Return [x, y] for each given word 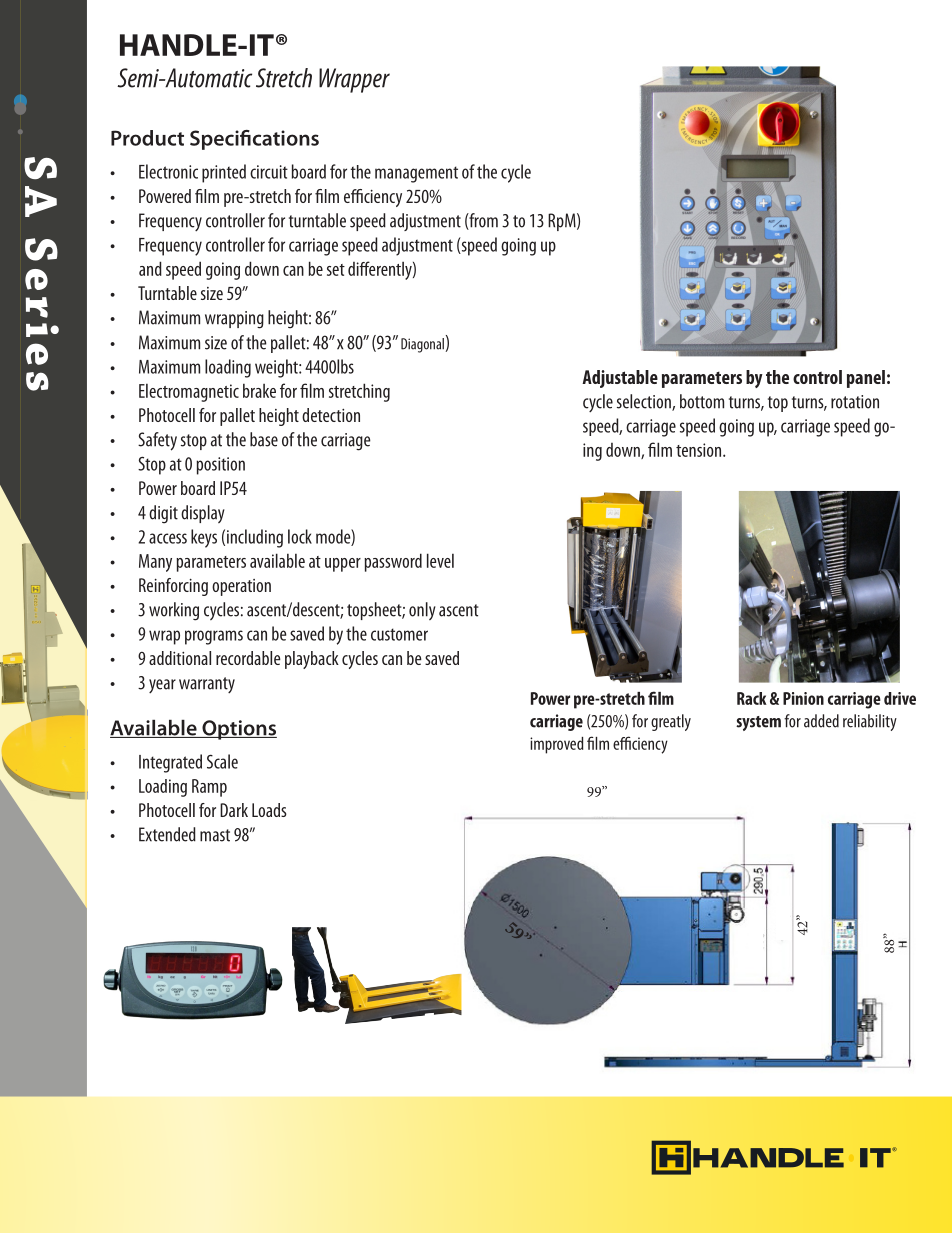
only [422, 611]
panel [866, 379]
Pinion [803, 698]
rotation [855, 402]
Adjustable [620, 379]
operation [241, 587]
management [416, 174]
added [821, 721]
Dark [234, 810]
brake [259, 390]
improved [556, 745]
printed [224, 173]
